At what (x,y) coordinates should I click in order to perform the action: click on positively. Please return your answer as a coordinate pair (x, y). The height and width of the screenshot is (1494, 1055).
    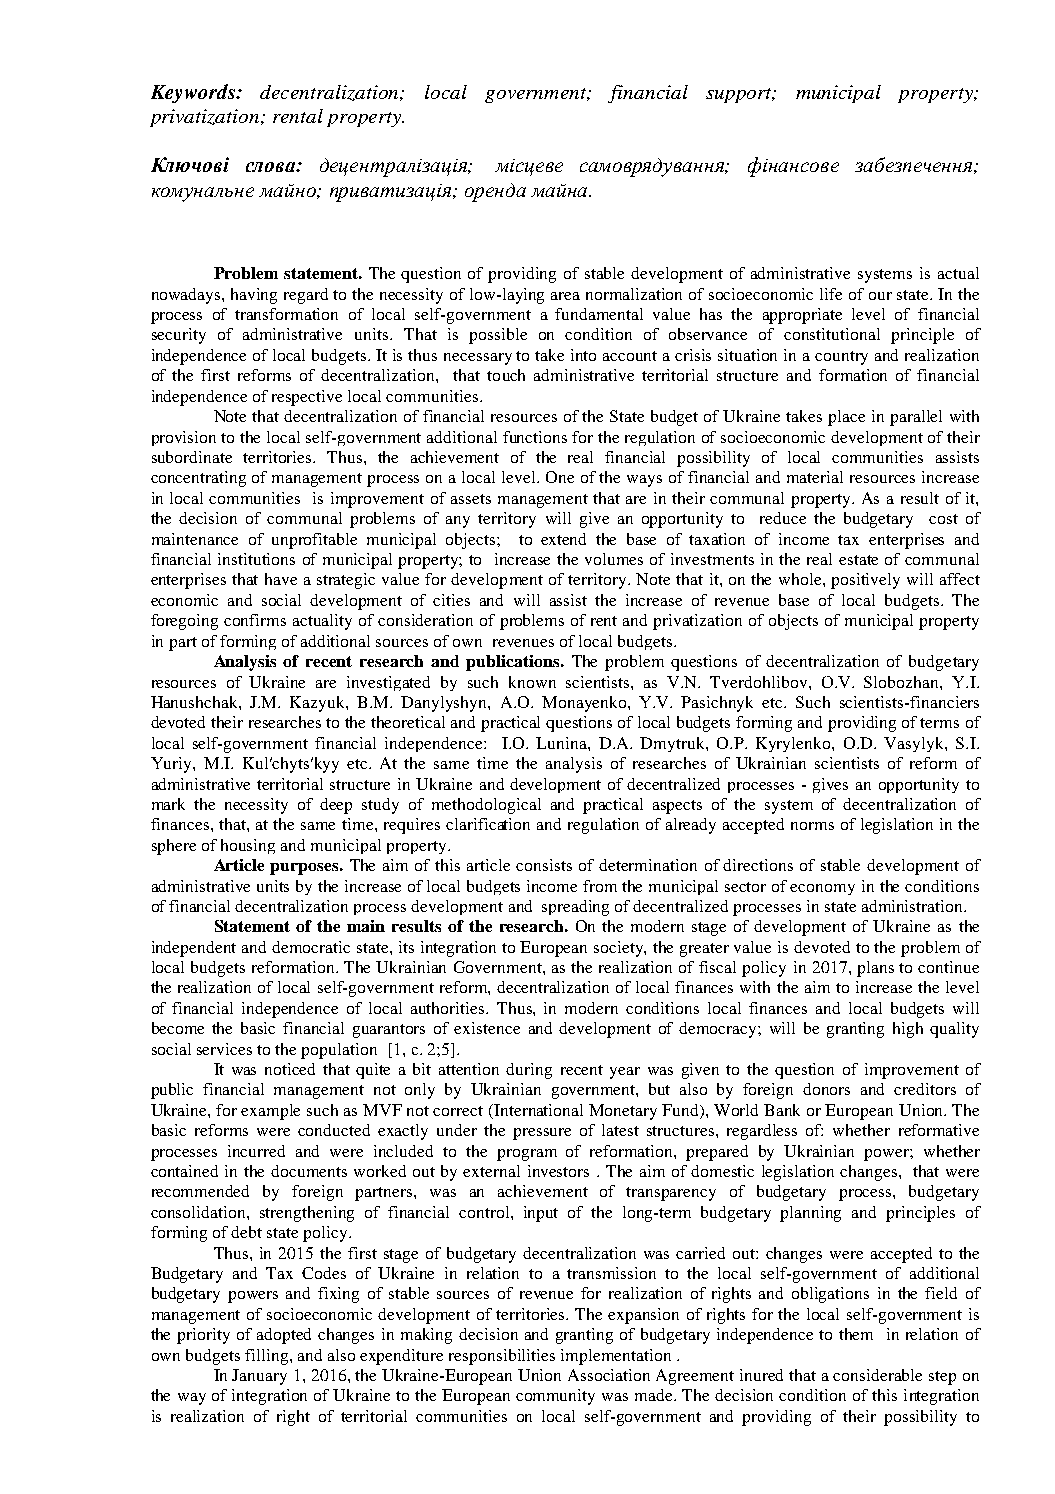
    Looking at the image, I should click on (865, 581).
